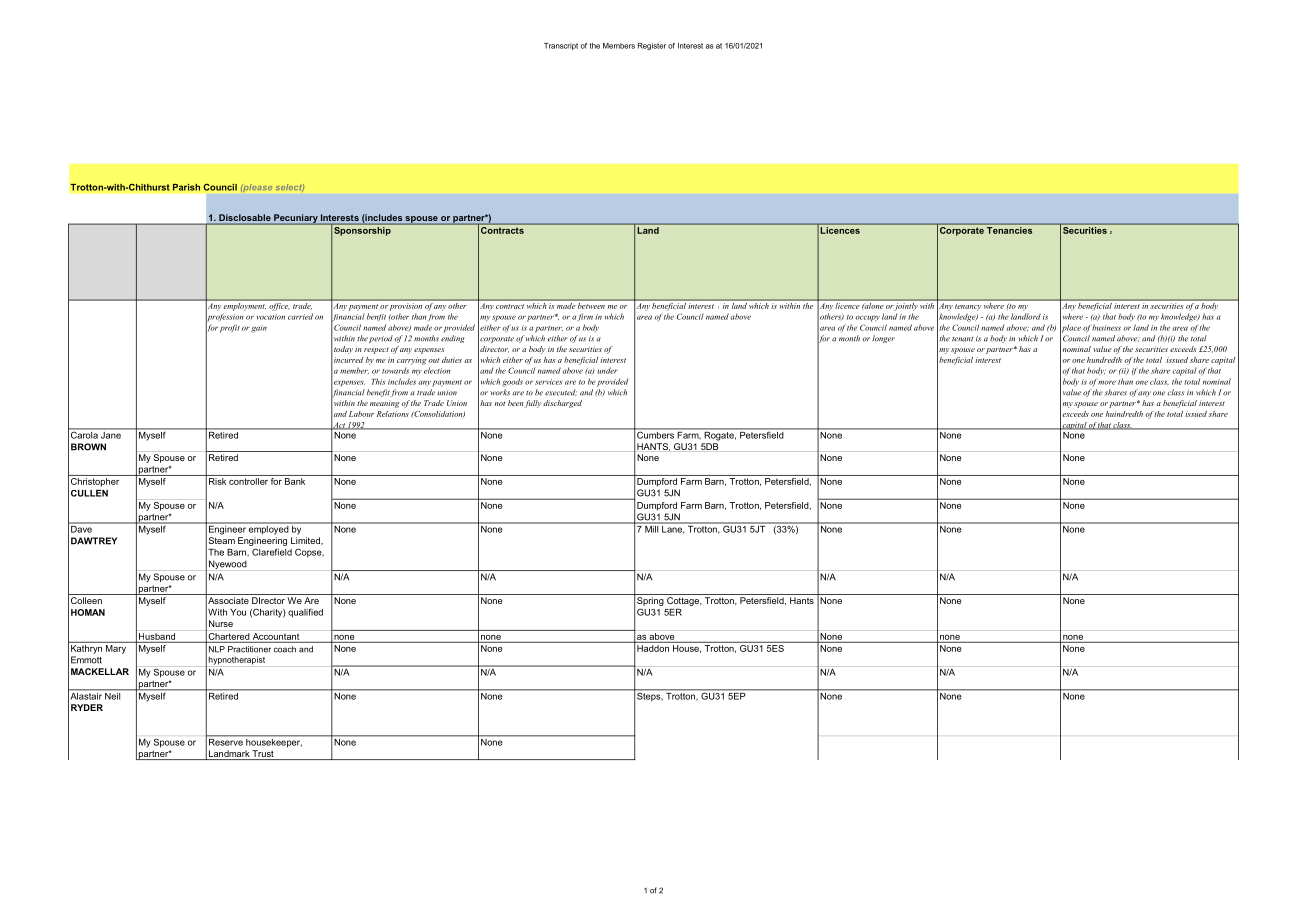 Image resolution: width=1308 pixels, height=924 pixels. Describe the element at coordinates (111, 434) in the screenshot. I see `Jane` at that location.
